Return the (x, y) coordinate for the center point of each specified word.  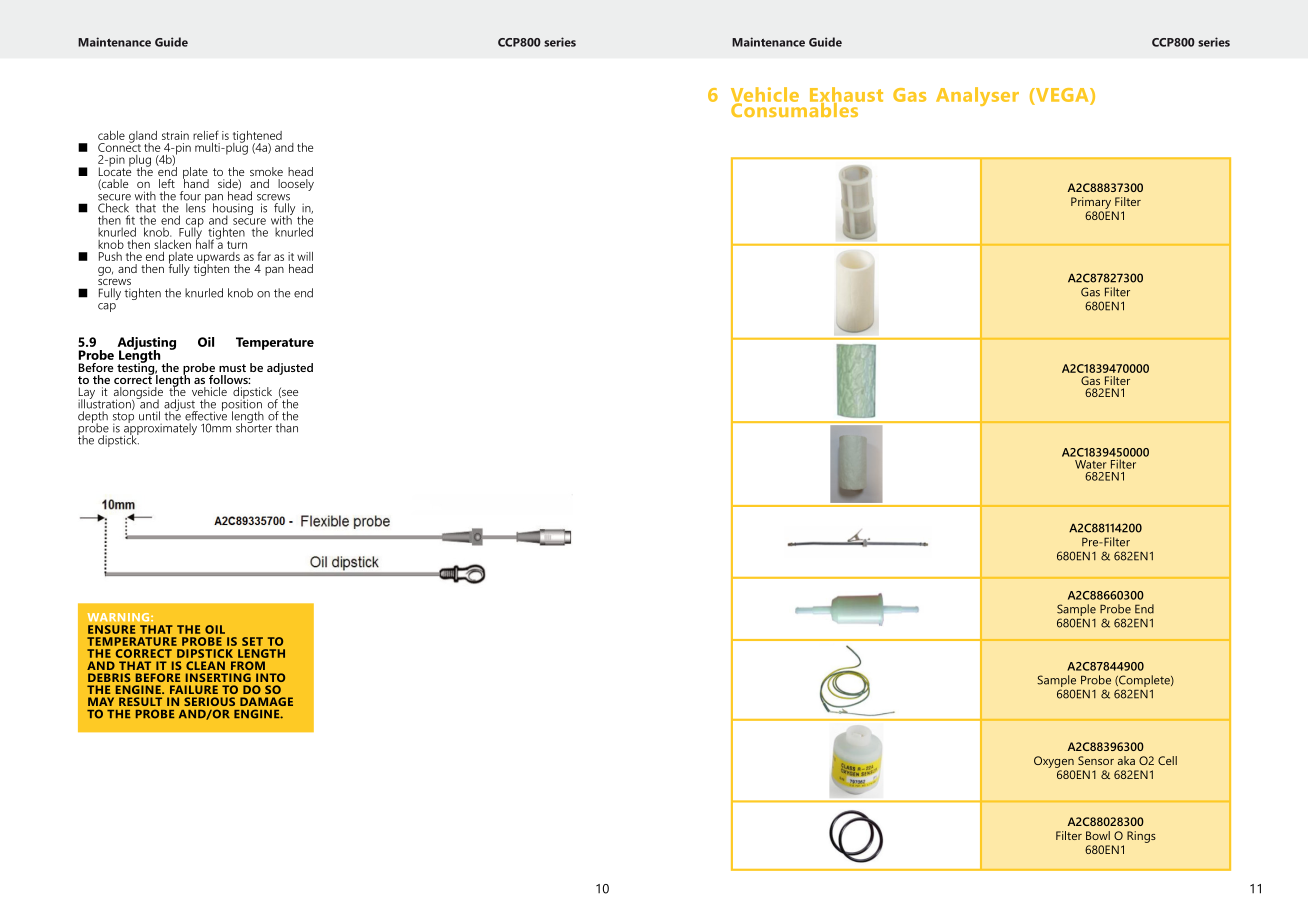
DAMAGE (266, 701)
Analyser (977, 96)
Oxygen (1054, 762)
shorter (254, 427)
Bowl (1098, 835)
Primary (1091, 203)
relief (206, 135)
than (286, 428)
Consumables (796, 108)
